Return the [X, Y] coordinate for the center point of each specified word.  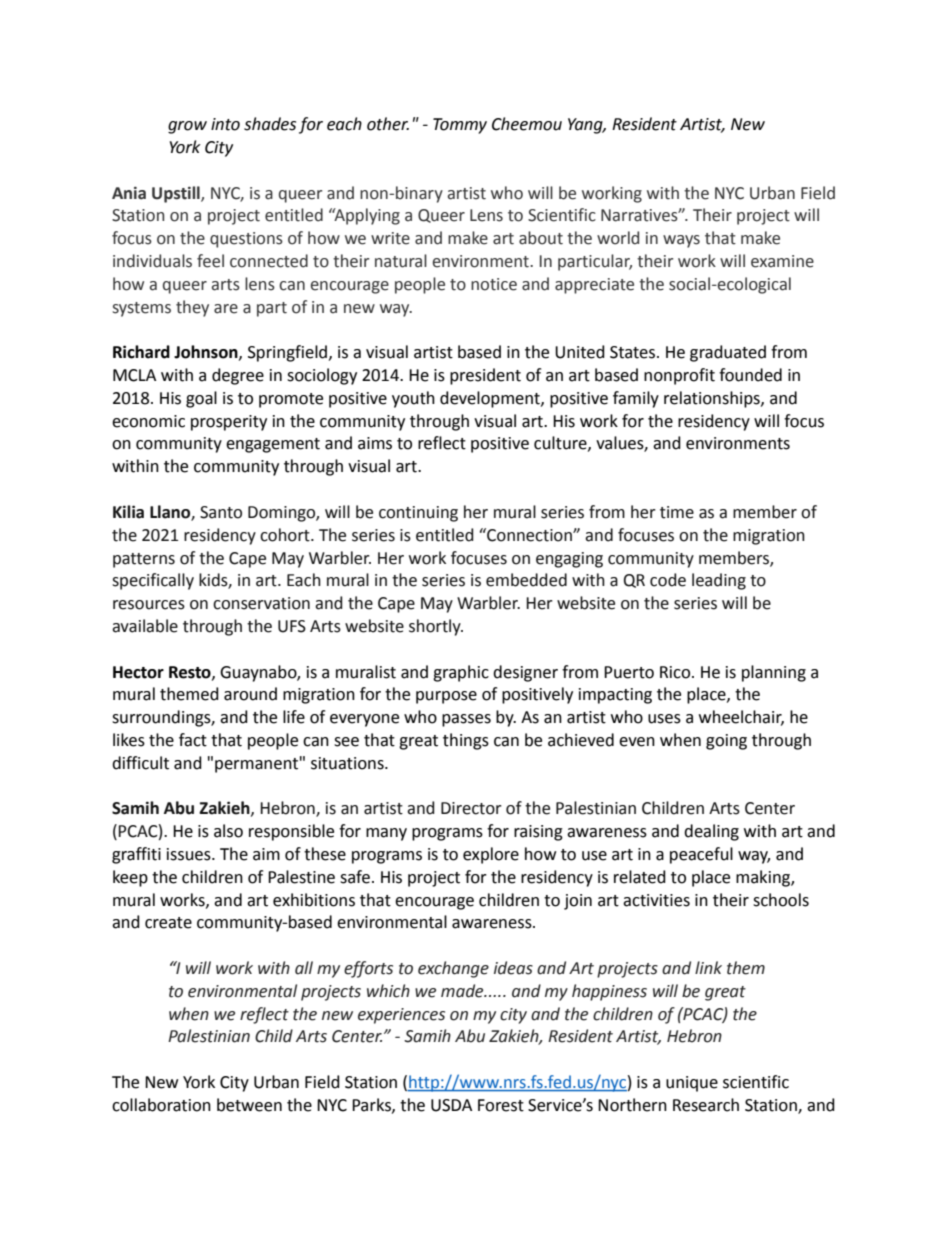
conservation [261, 603]
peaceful [701, 855]
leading [719, 581]
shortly [436, 627]
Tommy [460, 126]
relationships [713, 399]
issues [190, 854]
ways [681, 241]
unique [692, 1084]
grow [187, 127]
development [491, 399]
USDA [451, 1105]
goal [201, 399]
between [249, 1105]
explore [491, 855]
